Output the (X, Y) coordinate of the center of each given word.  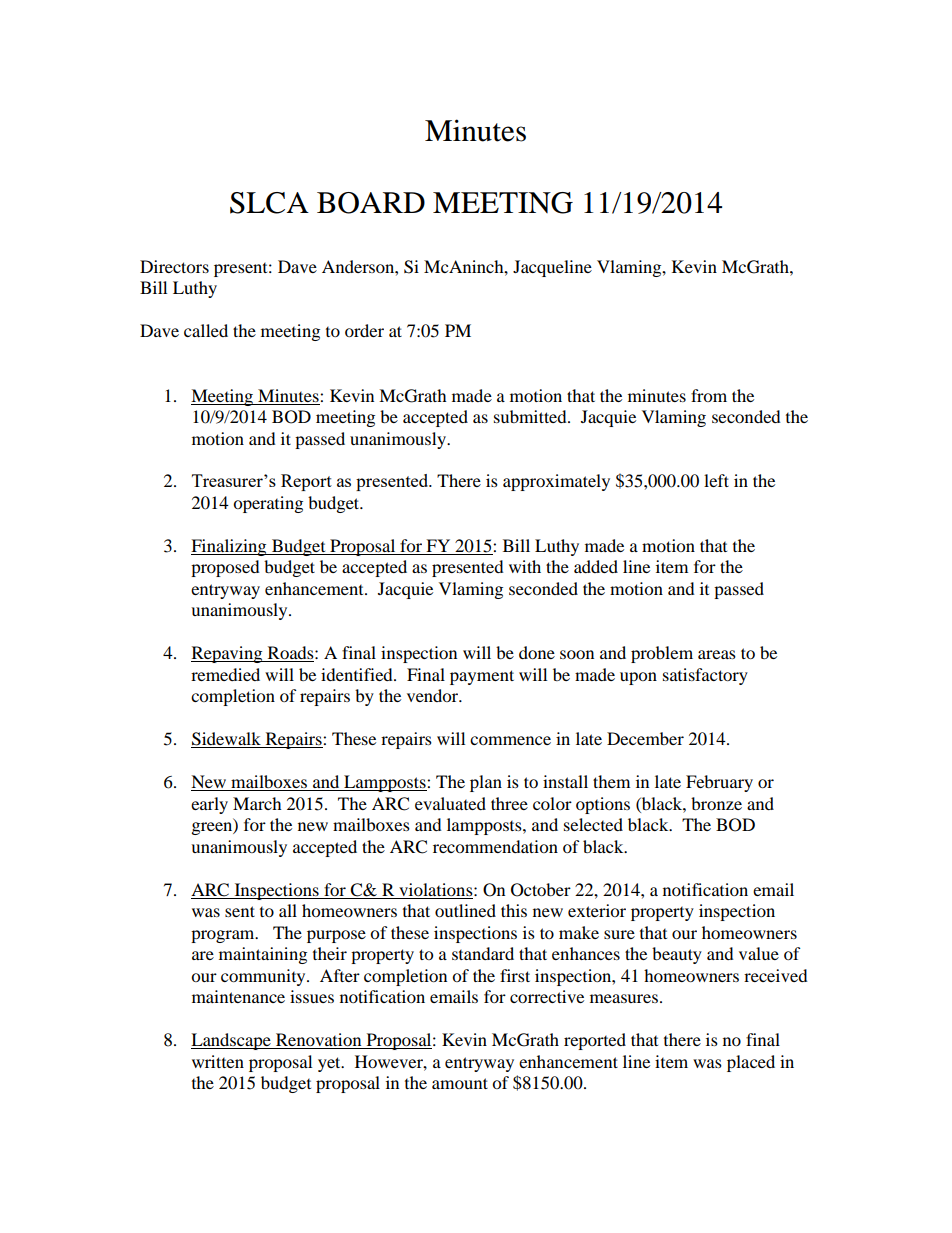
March (257, 803)
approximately (556, 482)
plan (486, 783)
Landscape (232, 1041)
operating (268, 504)
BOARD (371, 203)
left (716, 480)
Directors (174, 266)
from (709, 395)
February (719, 783)
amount (460, 1083)
